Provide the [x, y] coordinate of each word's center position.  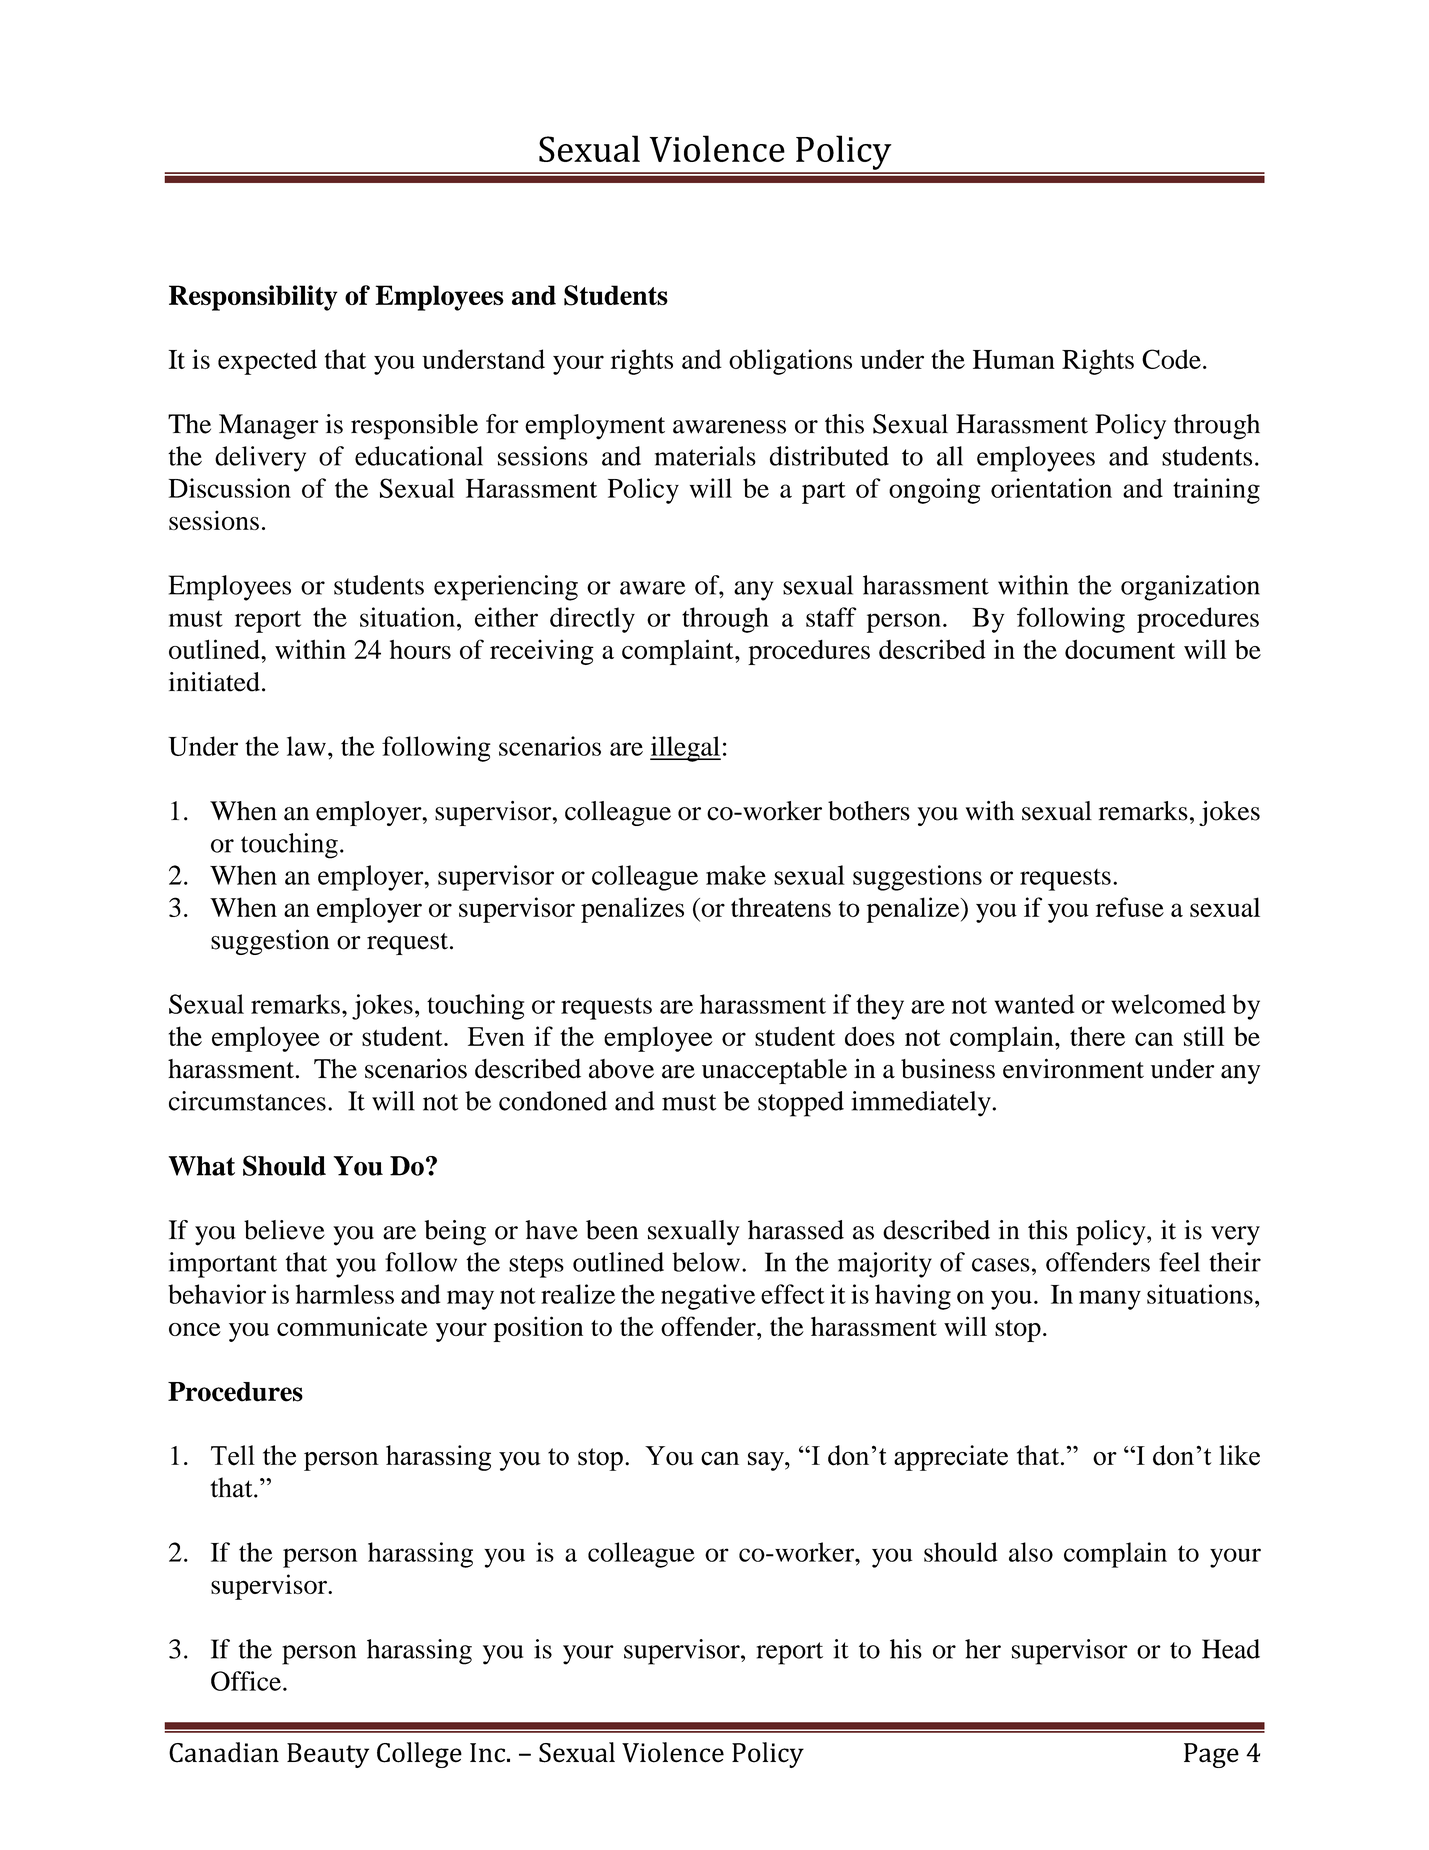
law [306, 746]
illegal [685, 749]
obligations [790, 362]
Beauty [328, 1755]
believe [284, 1230]
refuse [1130, 907]
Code [1171, 359]
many [1110, 1300]
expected [267, 362]
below [706, 1262]
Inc [487, 1753]
